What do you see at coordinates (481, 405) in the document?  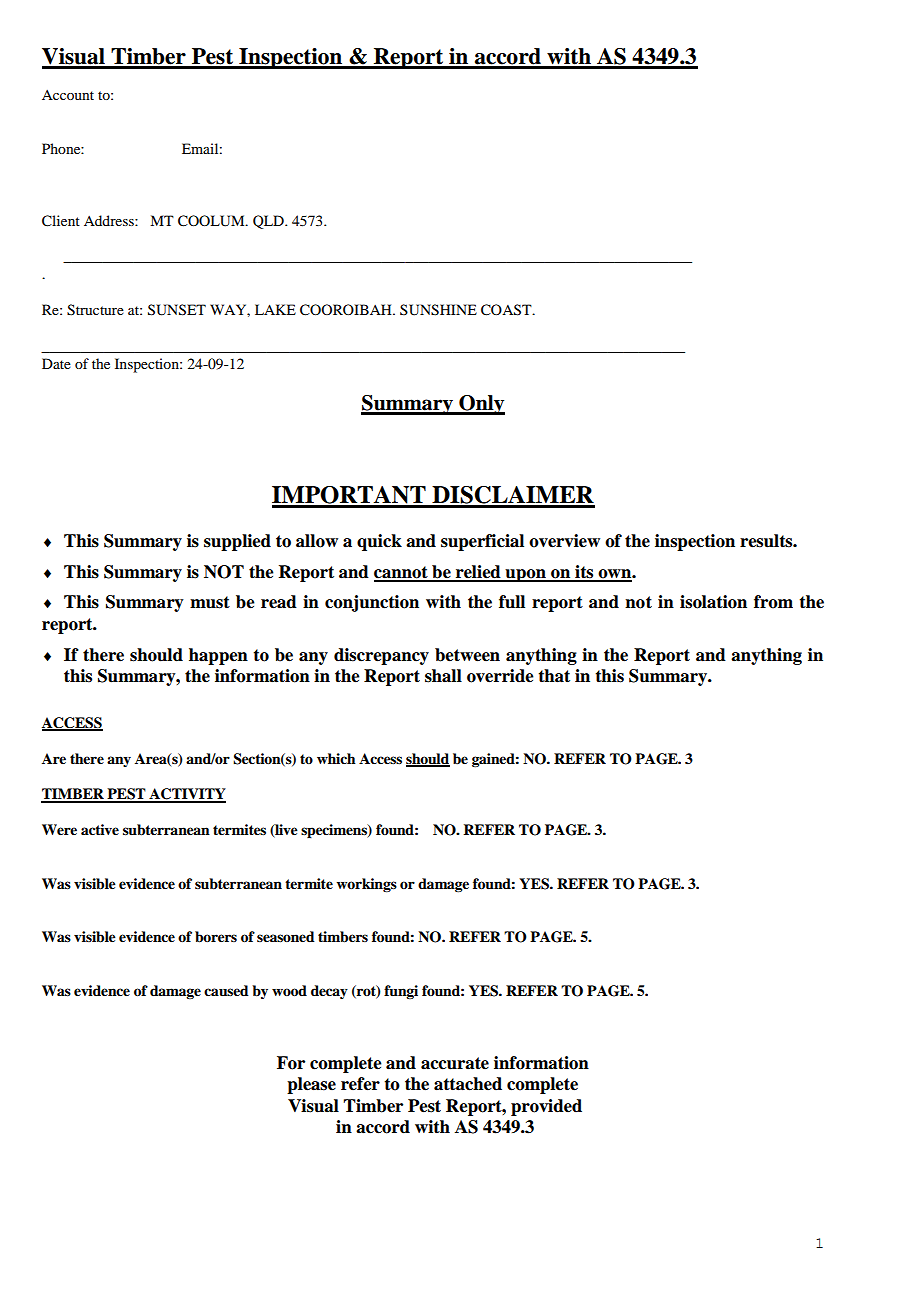 I see `Only` at bounding box center [481, 405].
